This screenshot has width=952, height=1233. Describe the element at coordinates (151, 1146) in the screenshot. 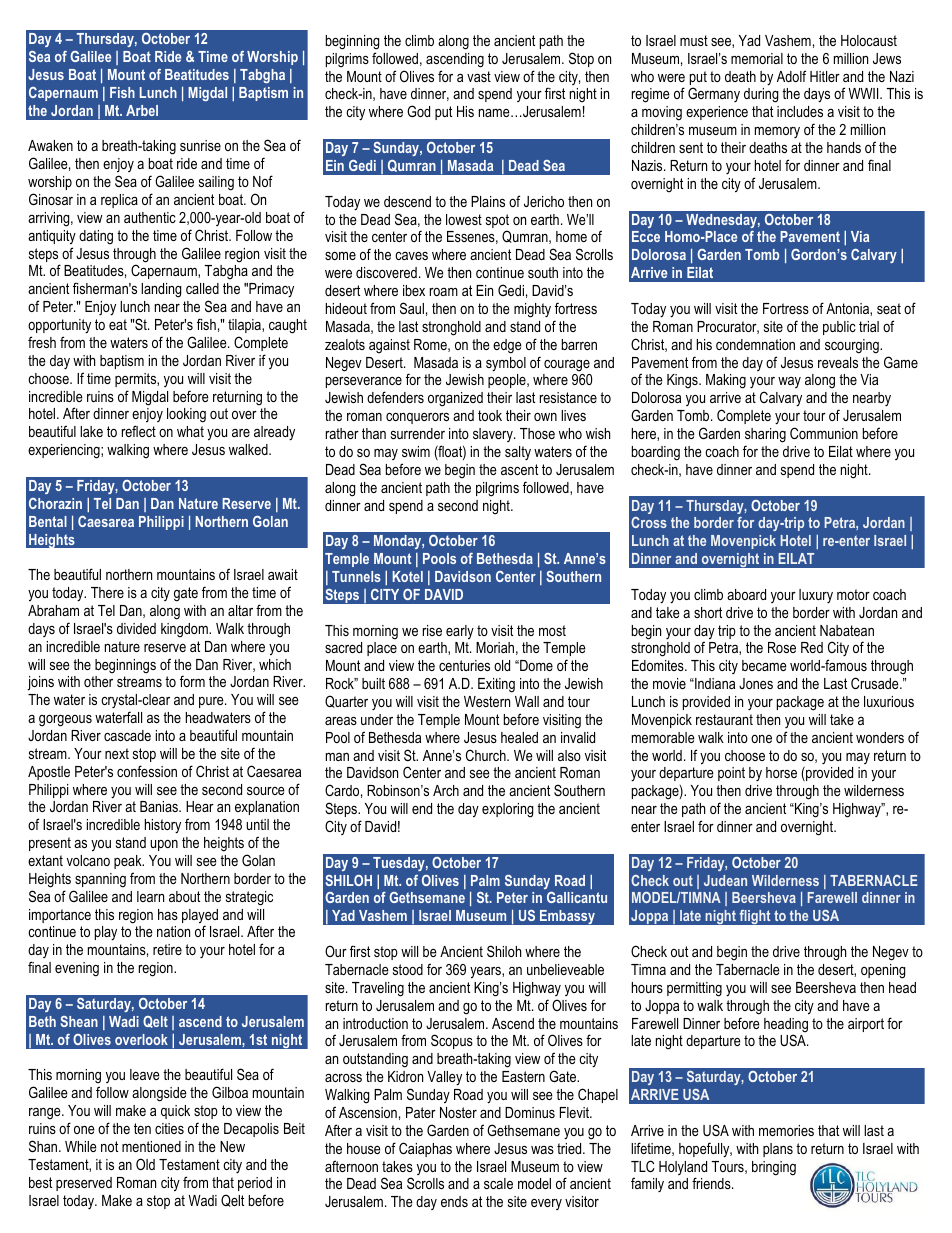

I see `mentioned` at that location.
